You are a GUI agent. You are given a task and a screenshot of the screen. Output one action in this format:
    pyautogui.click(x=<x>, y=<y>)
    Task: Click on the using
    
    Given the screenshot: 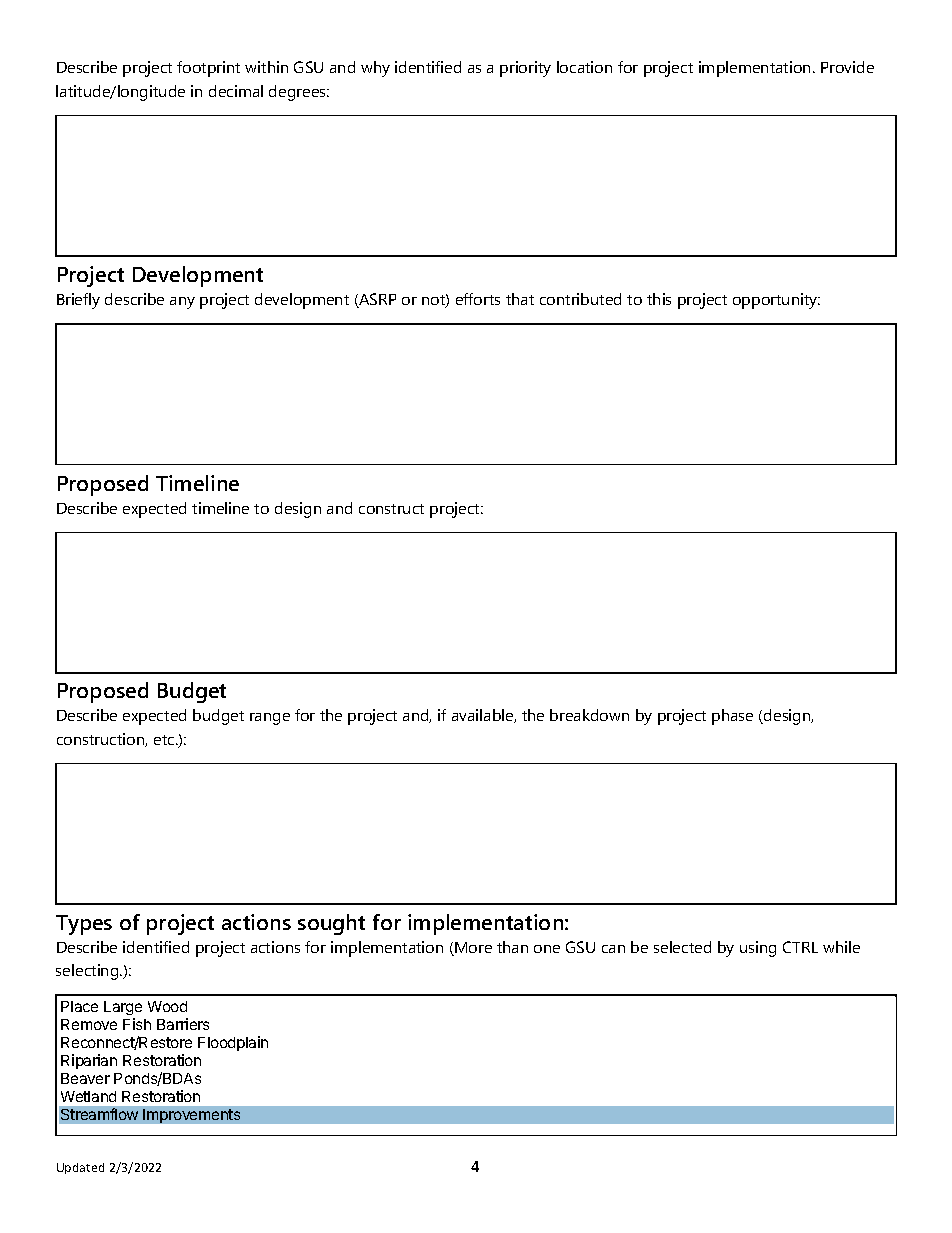 What is the action you would take?
    pyautogui.click(x=758, y=949)
